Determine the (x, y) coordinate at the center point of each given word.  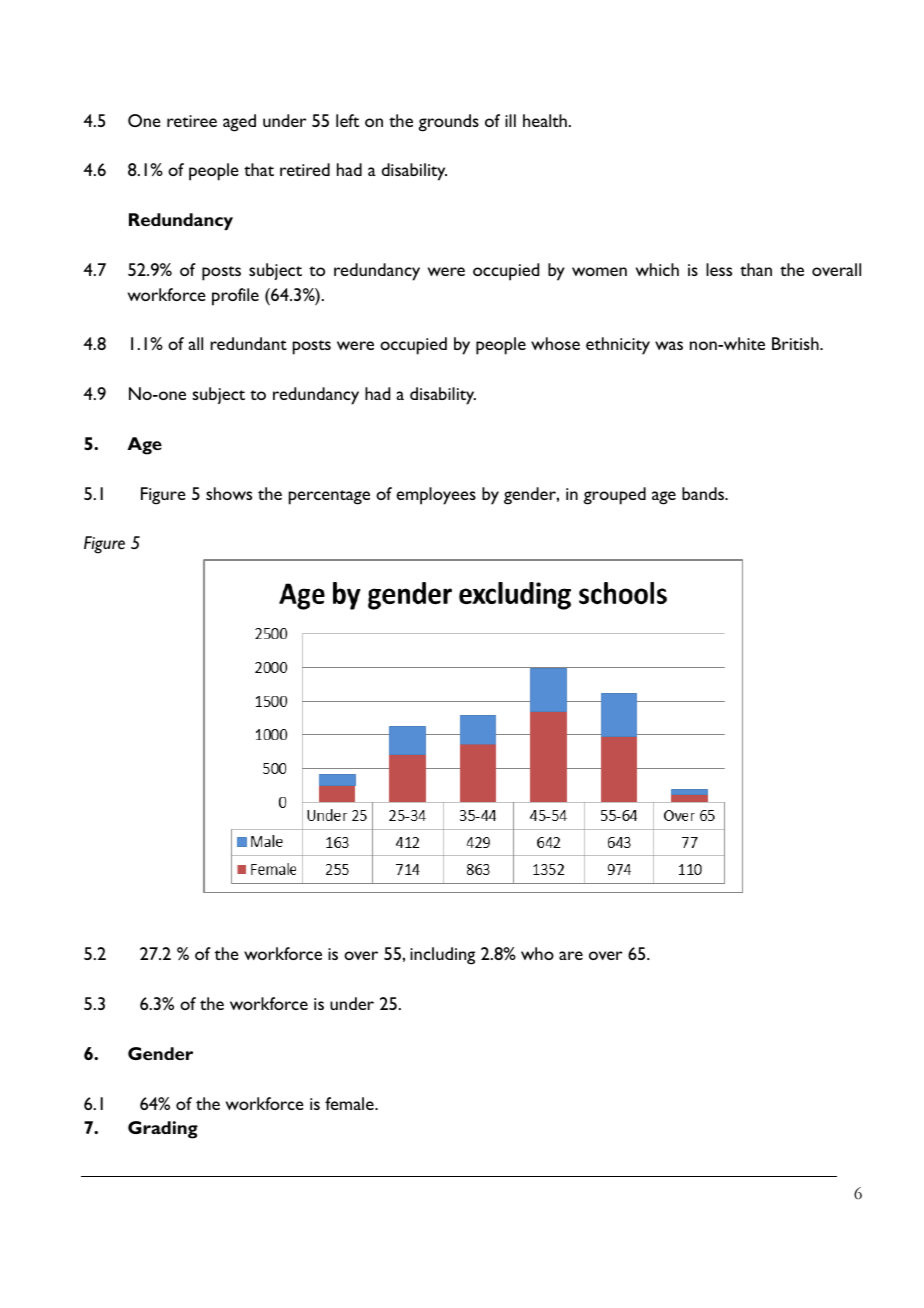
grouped (614, 496)
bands (704, 493)
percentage (329, 497)
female (350, 1103)
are (571, 955)
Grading (163, 1130)
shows (229, 493)
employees (436, 496)
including (442, 956)
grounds (448, 123)
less (719, 269)
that (259, 169)
